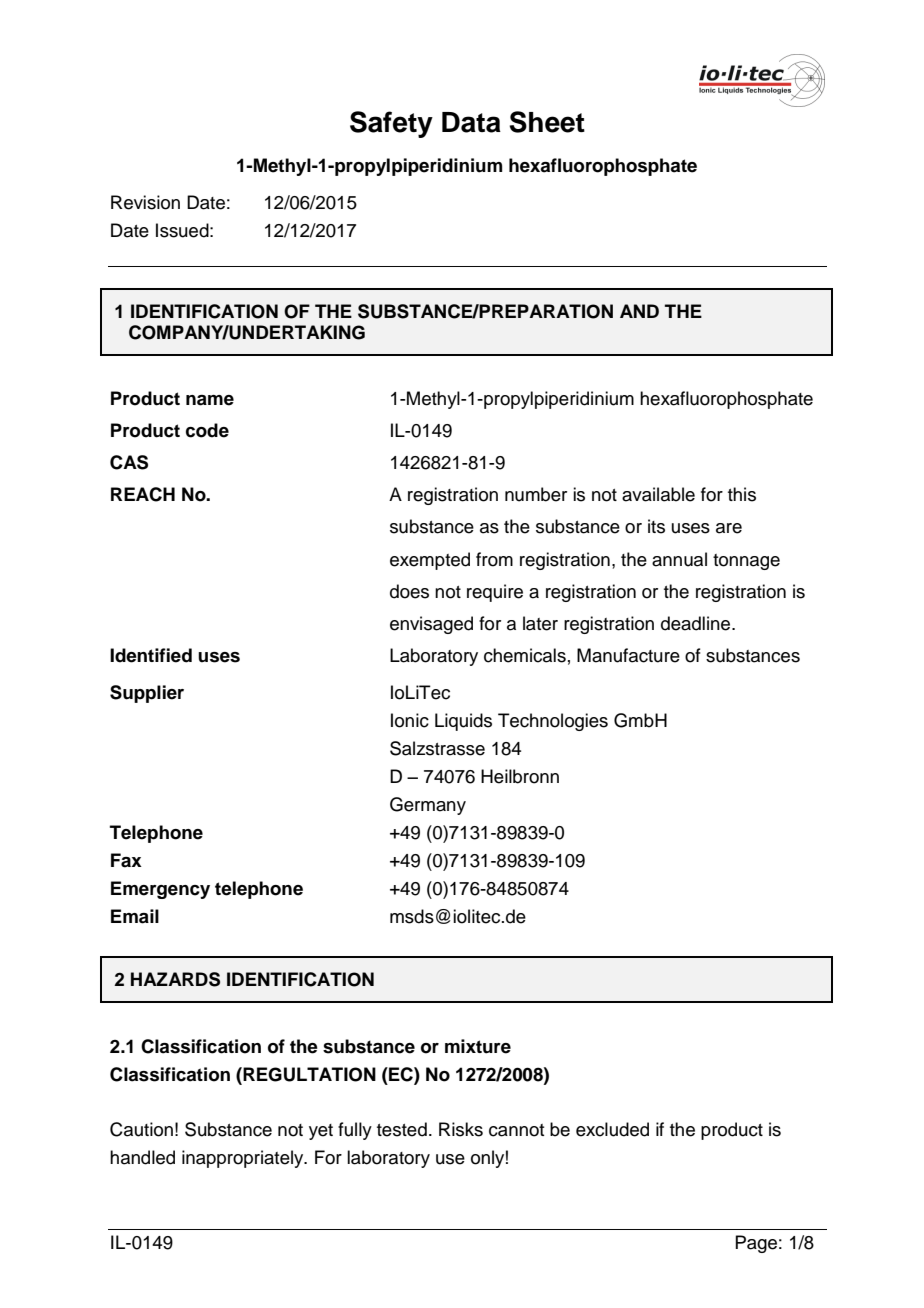  Describe the element at coordinates (461, 1129) in the screenshot. I see `Risks` at that location.
